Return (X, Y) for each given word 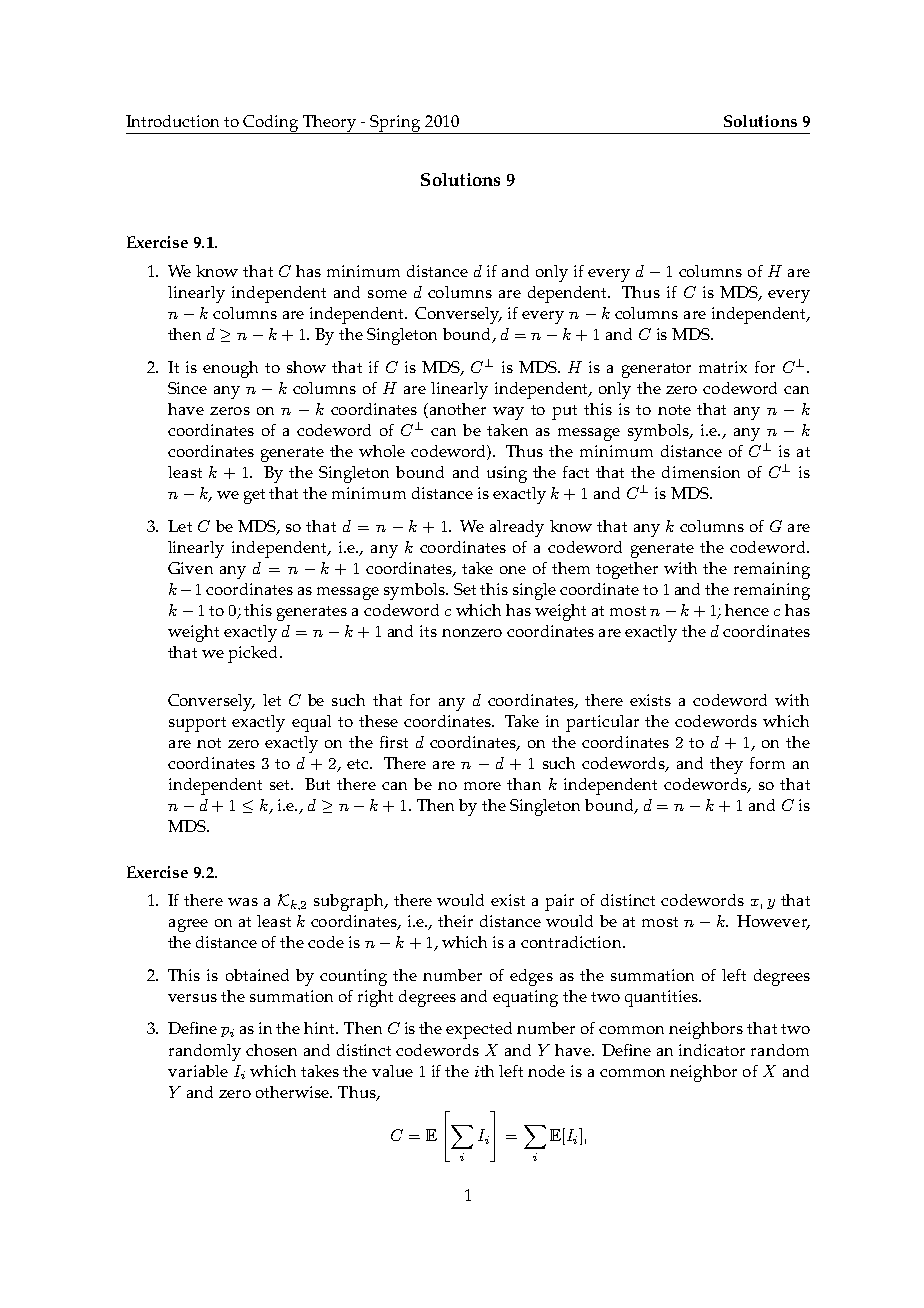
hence (747, 610)
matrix (723, 367)
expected (479, 1030)
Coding (271, 124)
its (428, 631)
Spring (396, 124)
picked (254, 654)
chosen (271, 1050)
